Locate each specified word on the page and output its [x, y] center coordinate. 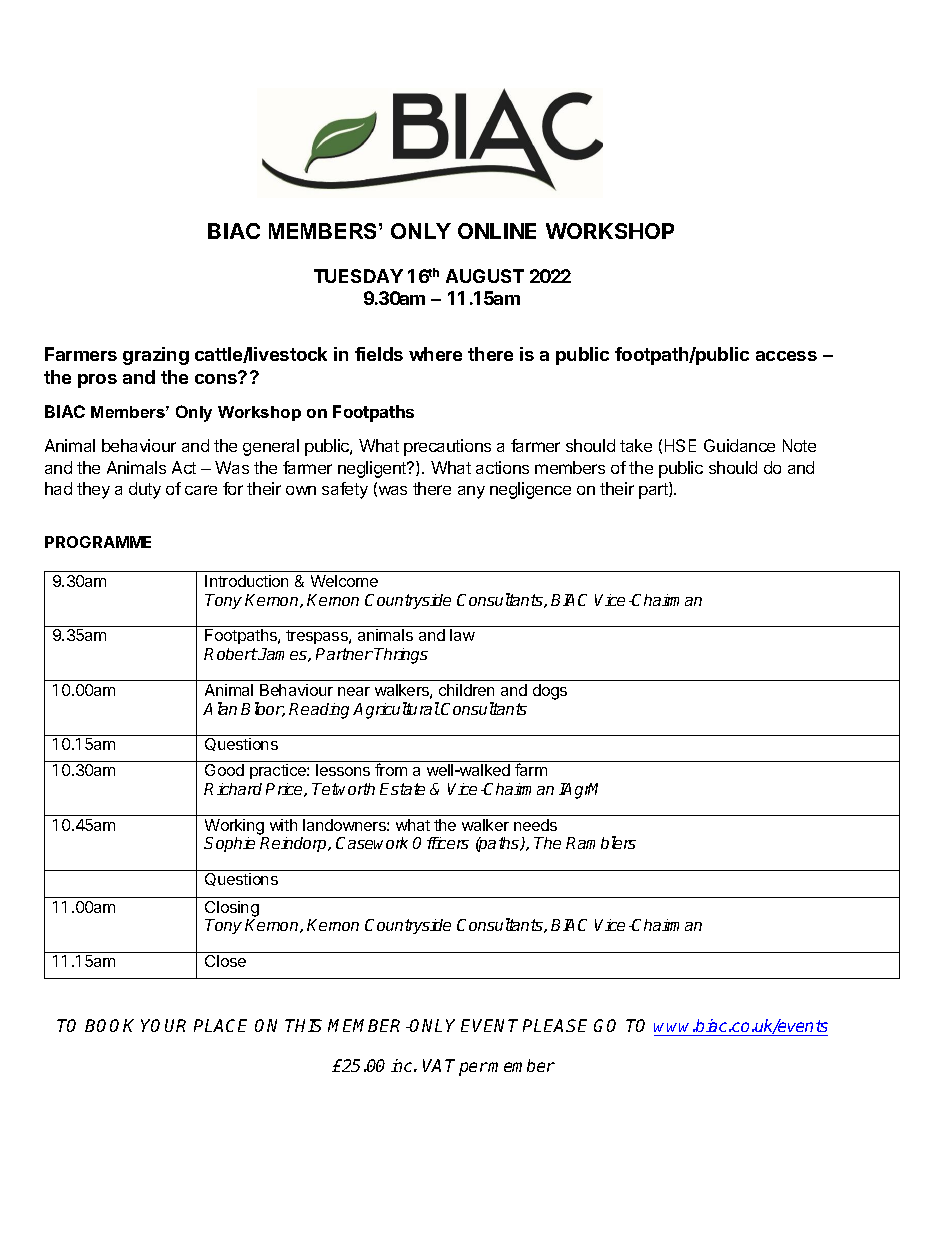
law [462, 635]
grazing [156, 356]
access [786, 356]
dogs [550, 692]
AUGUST [485, 276]
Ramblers [601, 842]
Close [225, 961]
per [473, 1069]
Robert [231, 654]
